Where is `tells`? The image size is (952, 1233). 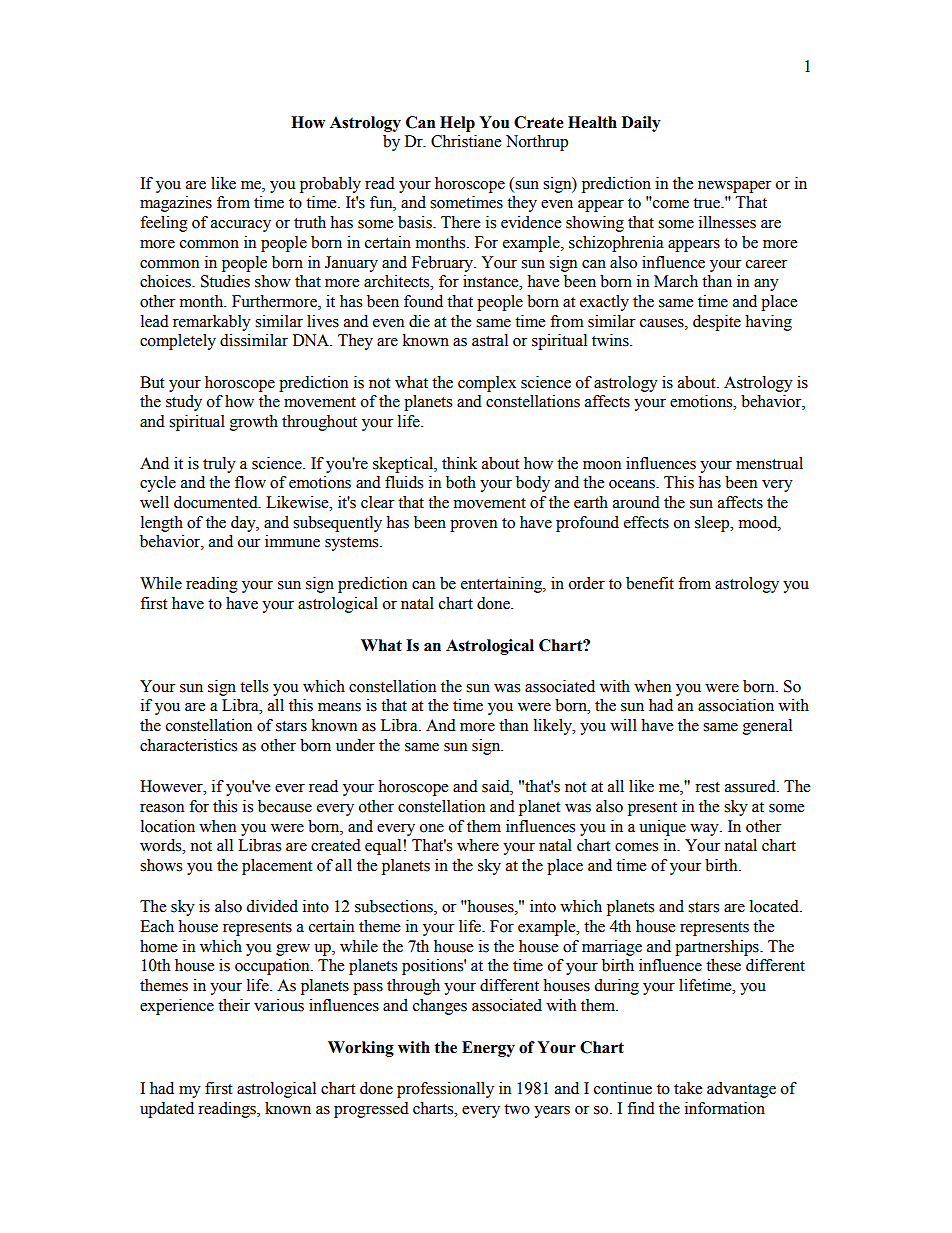 tells is located at coordinates (254, 686).
